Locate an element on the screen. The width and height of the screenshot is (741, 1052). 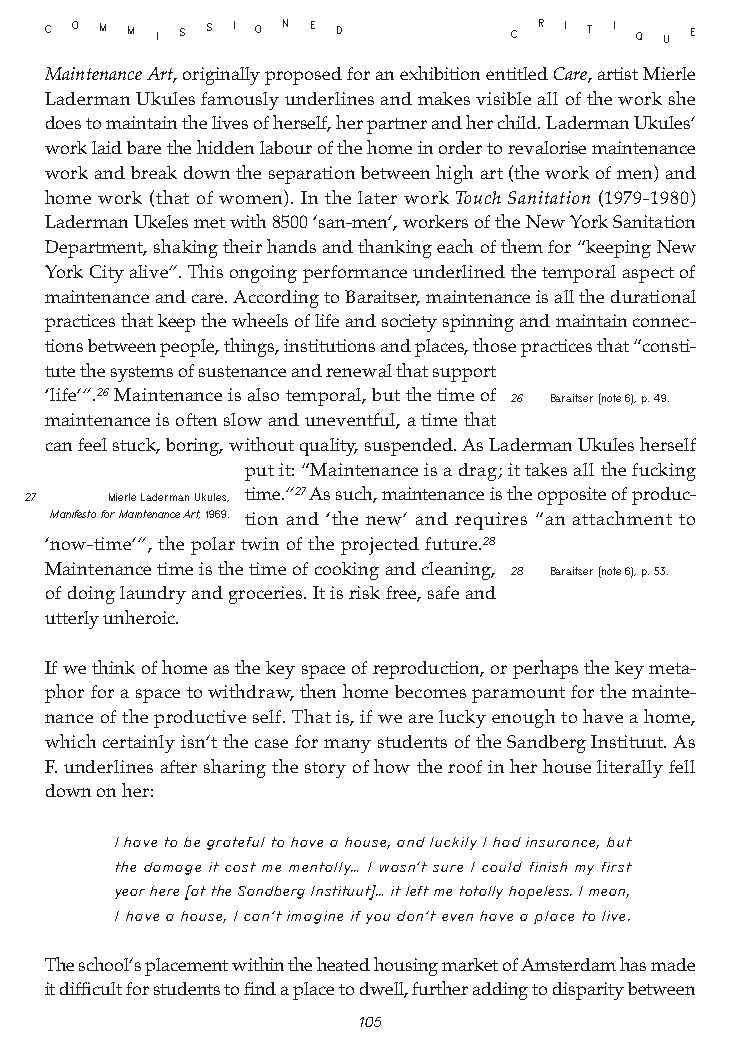
difficult is located at coordinates (91, 988).
